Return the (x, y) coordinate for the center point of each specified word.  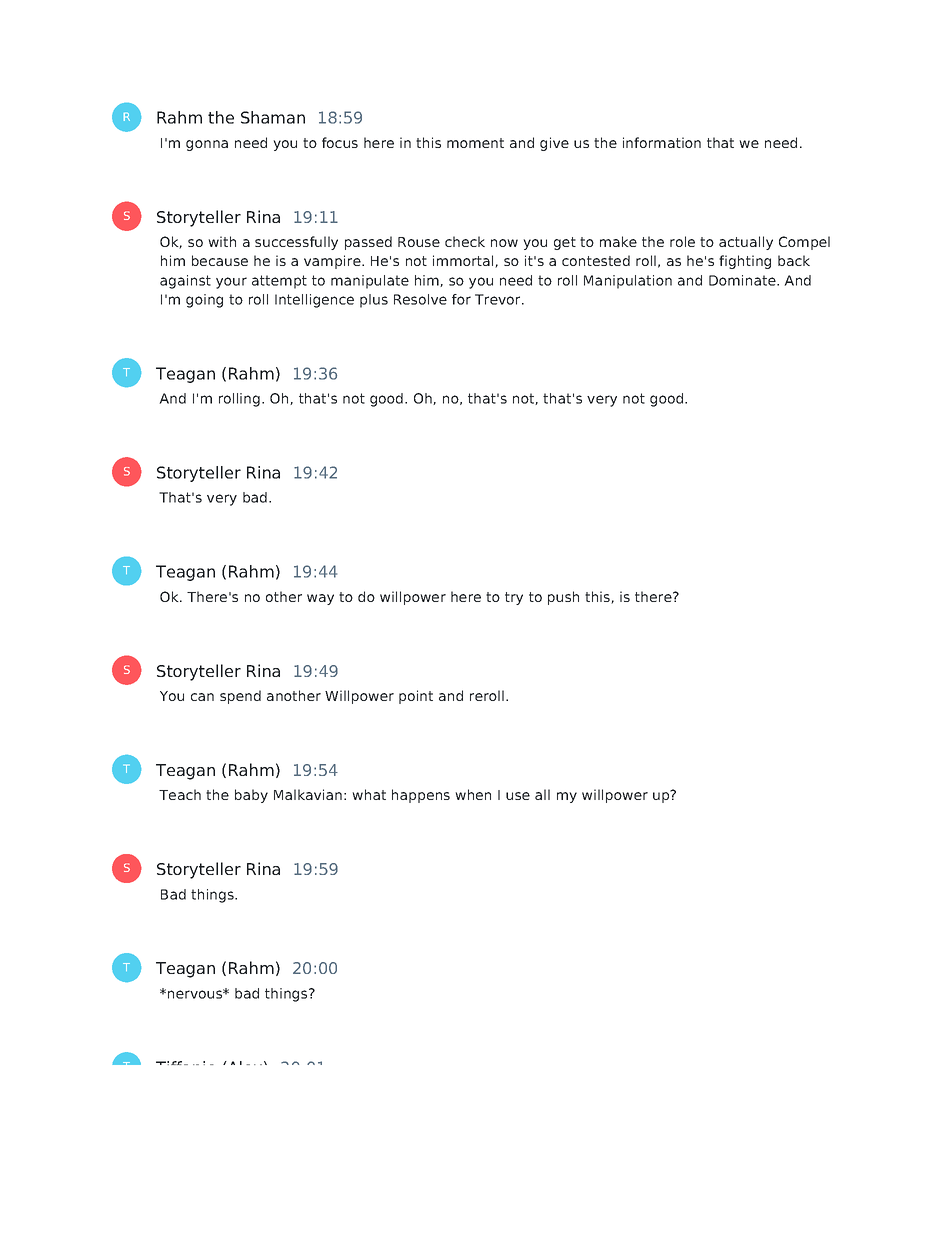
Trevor (499, 299)
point (416, 697)
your (231, 283)
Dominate (743, 280)
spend (240, 697)
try (514, 598)
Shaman (273, 117)
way (320, 599)
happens (421, 796)
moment (475, 143)
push (563, 598)
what (369, 794)
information (662, 142)
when (473, 794)
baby (251, 796)
